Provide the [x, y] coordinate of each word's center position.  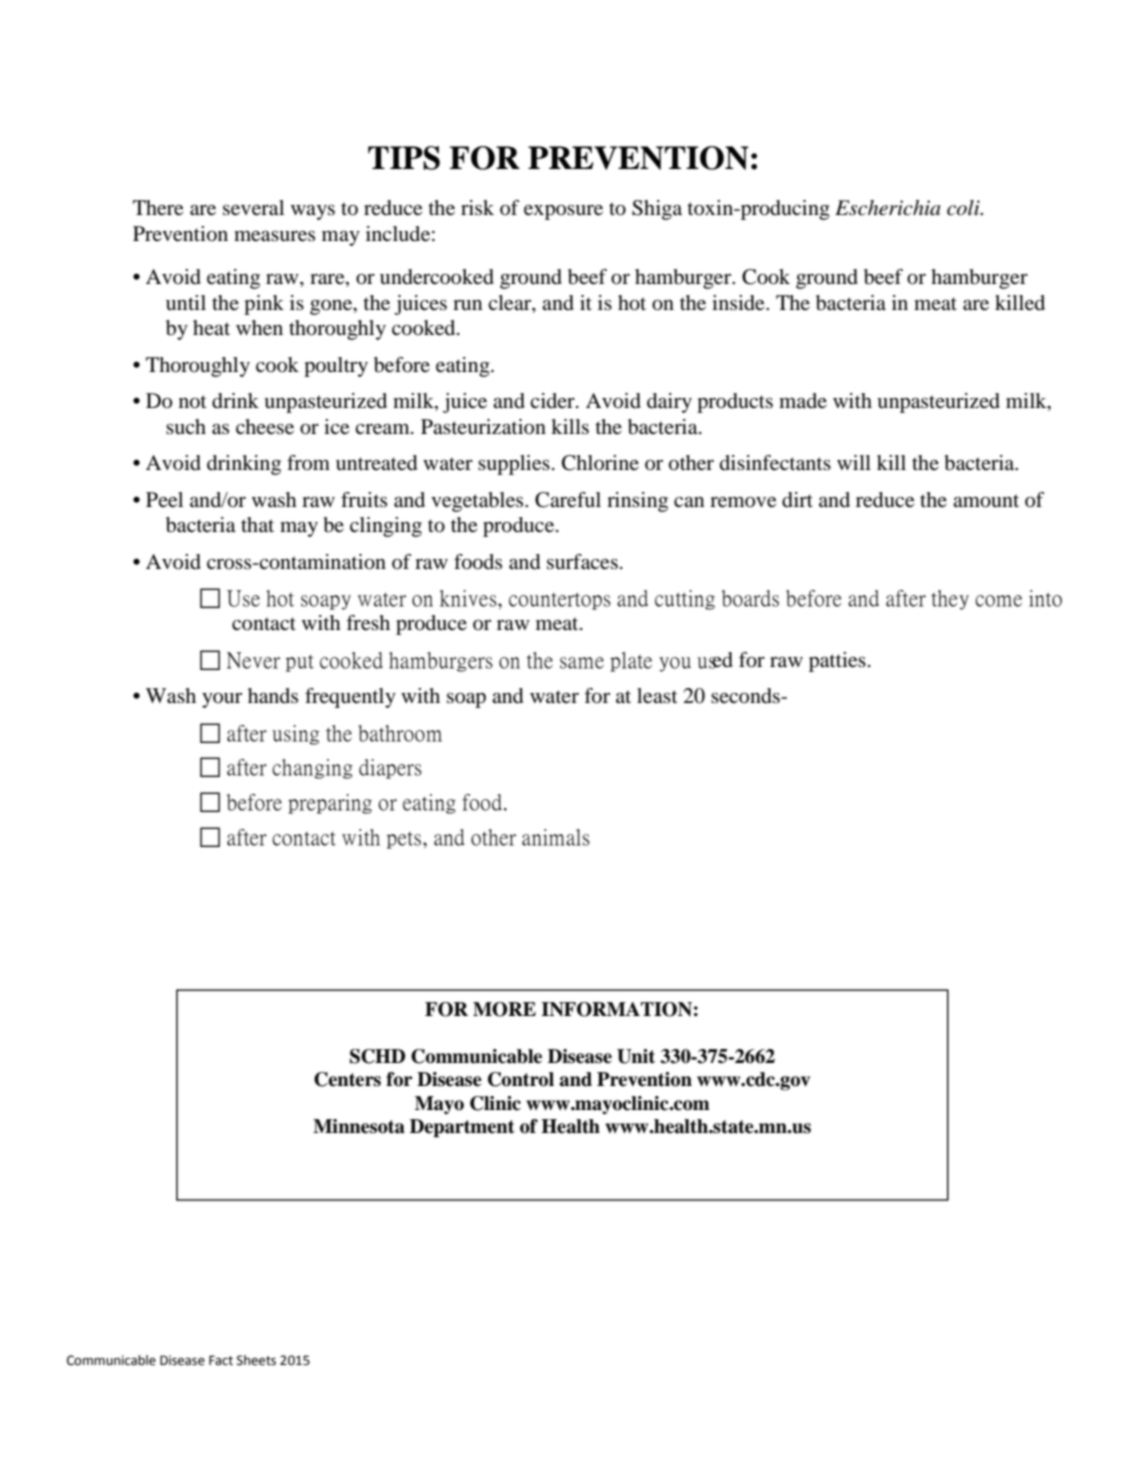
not [193, 402]
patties [837, 662]
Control [521, 1079]
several [253, 208]
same [582, 663]
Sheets [256, 1360]
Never [253, 660]
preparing [330, 804]
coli [964, 208]
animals [556, 837]
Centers [347, 1079]
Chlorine [600, 463]
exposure [563, 212]
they [950, 600]
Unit [636, 1056]
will [854, 462]
